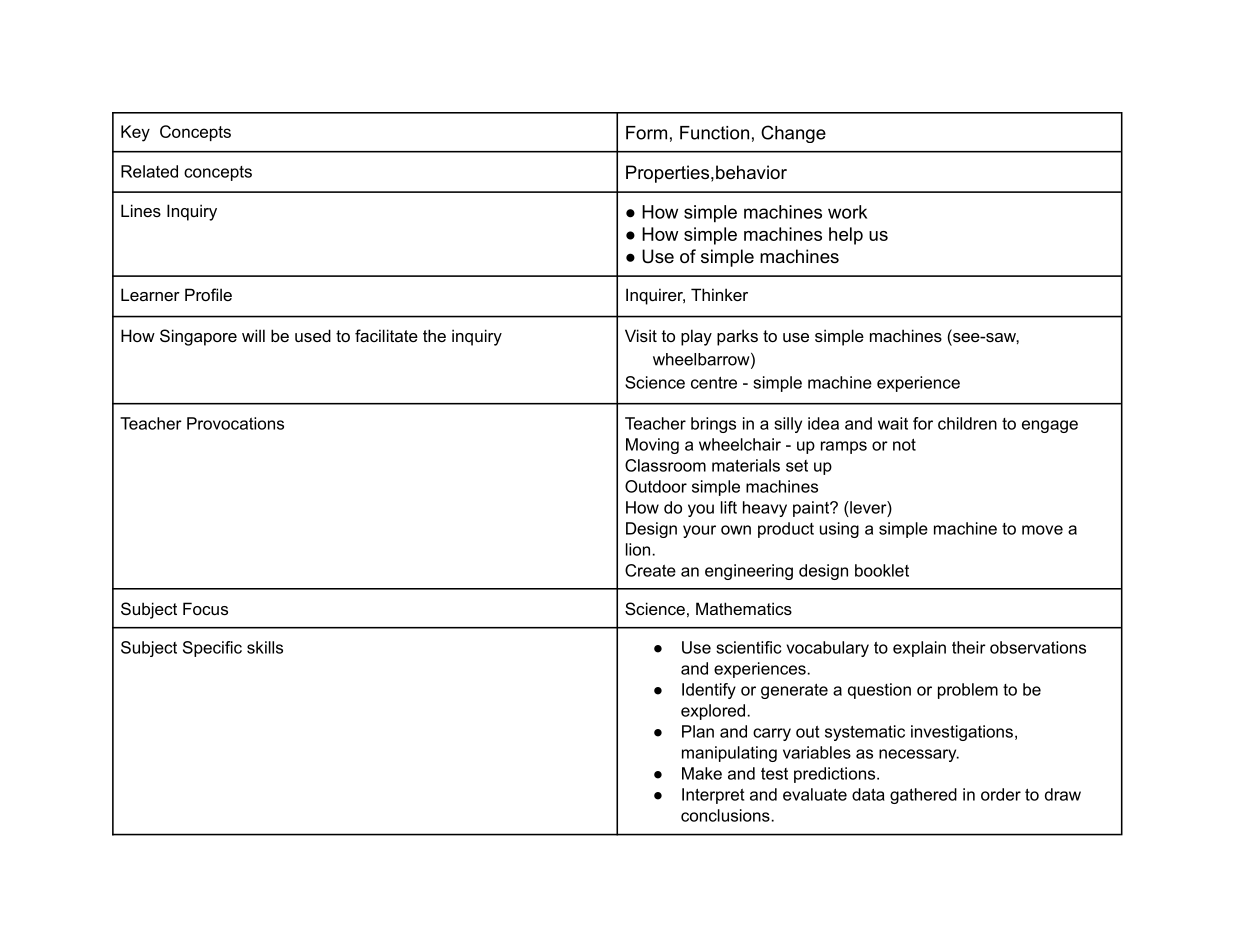 Image resolution: width=1233 pixels, height=952 pixels. Describe the element at coordinates (793, 134) in the document. I see `Change` at that location.
